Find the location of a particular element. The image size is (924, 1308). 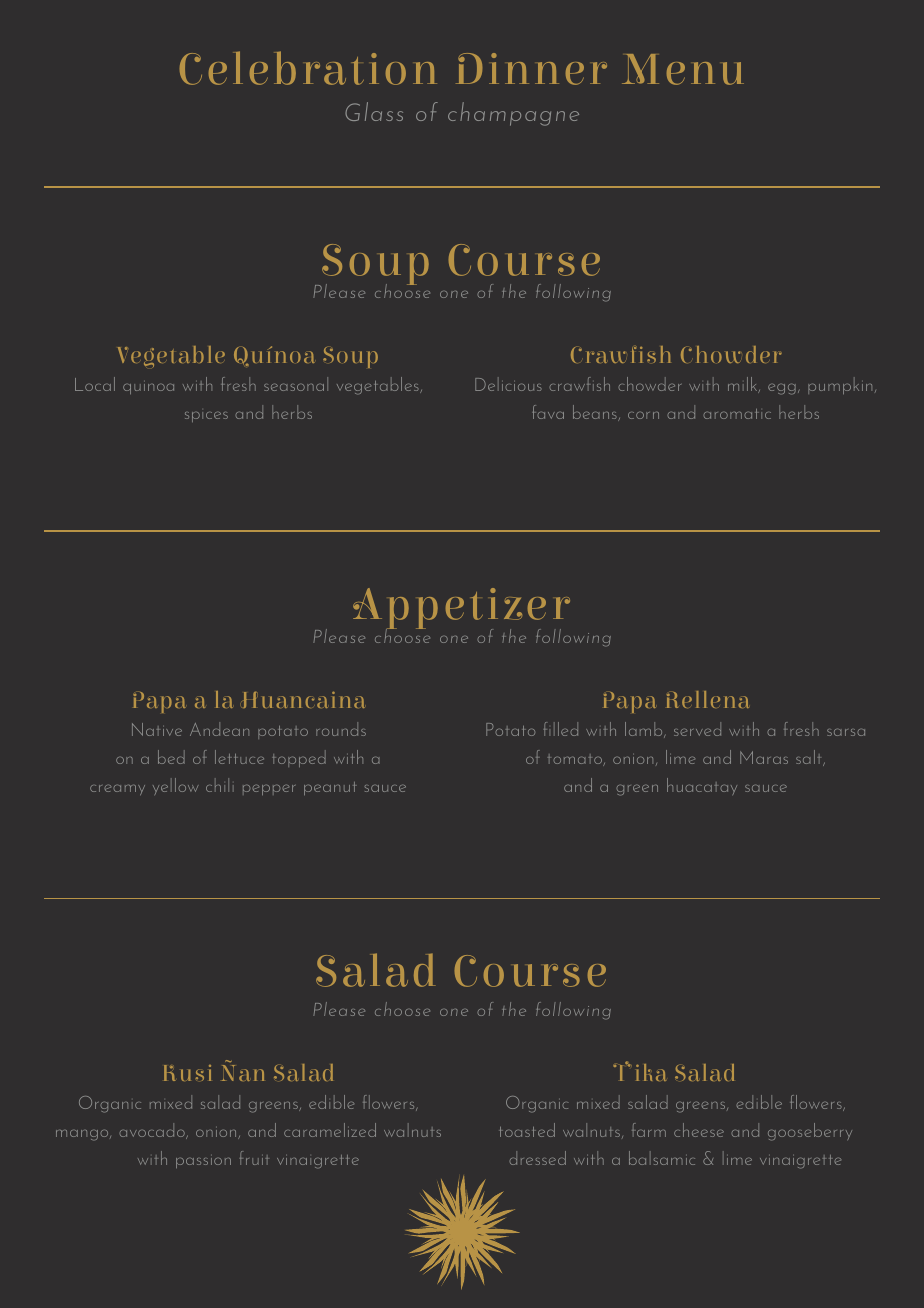

balsamic is located at coordinates (662, 1158).
